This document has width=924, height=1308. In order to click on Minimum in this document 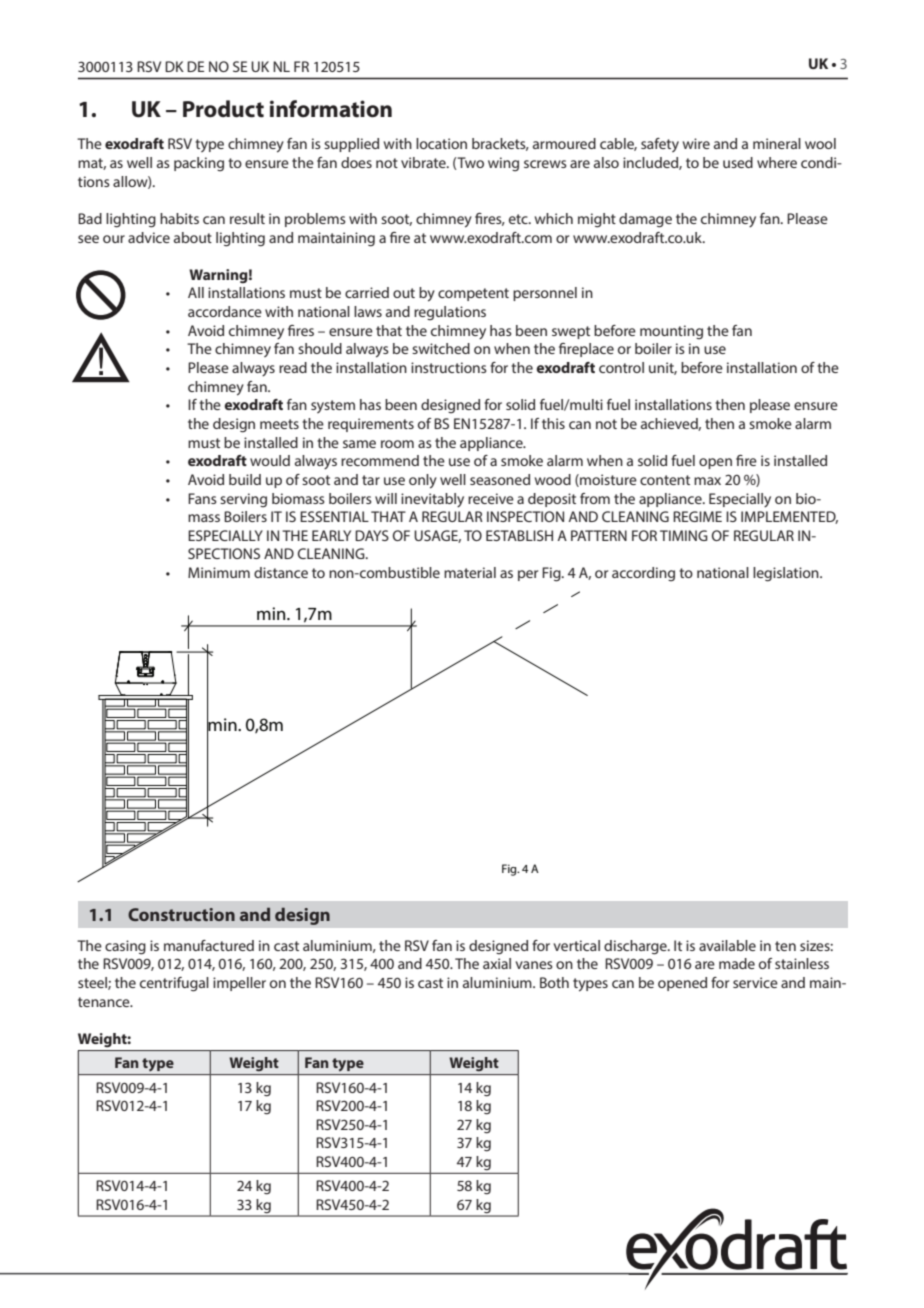, I will do `click(219, 572)`.
